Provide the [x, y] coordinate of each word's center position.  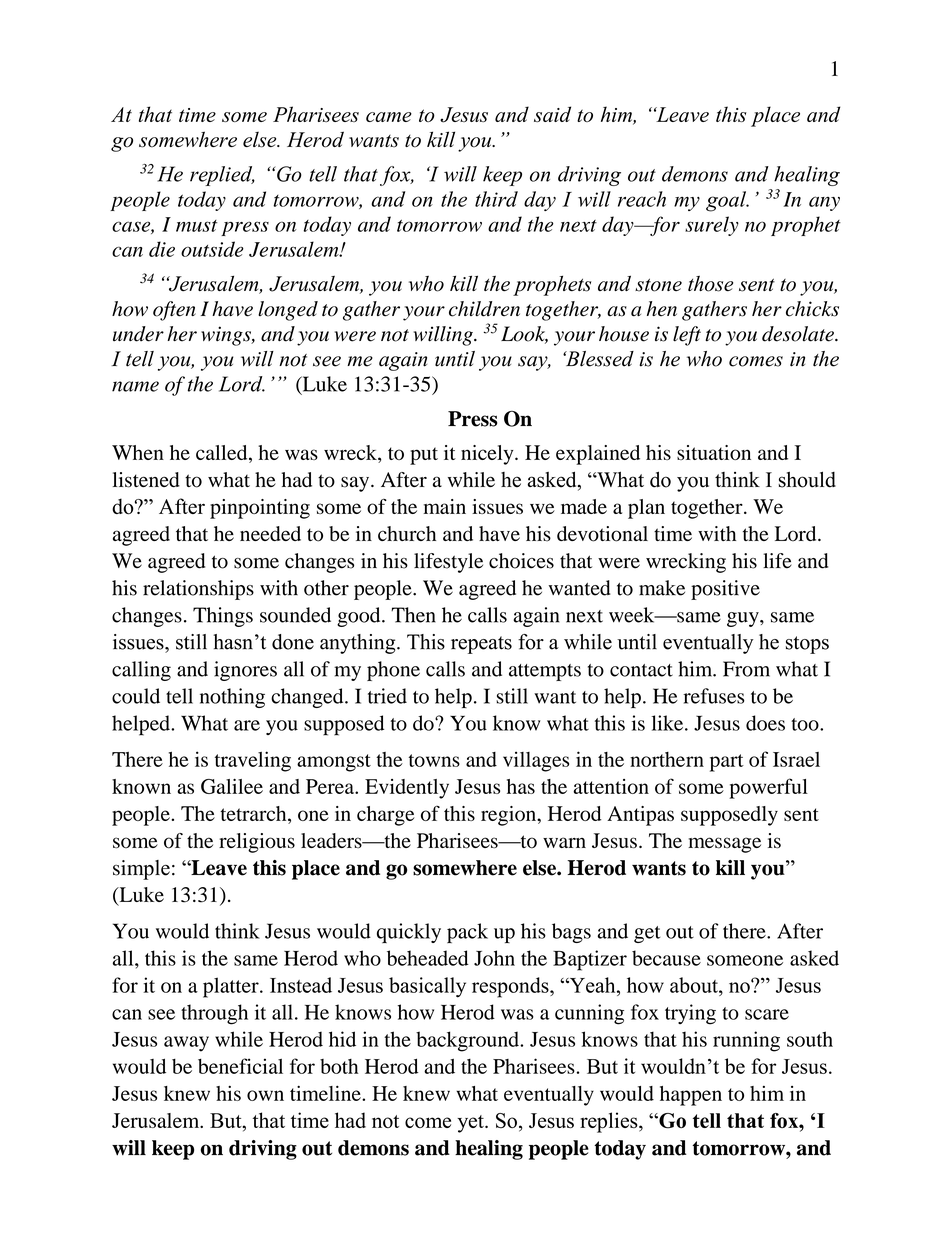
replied [222, 176]
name [135, 386]
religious [257, 843]
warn [564, 842]
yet [471, 1124]
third [496, 199]
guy [744, 619]
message [724, 845]
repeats [481, 645]
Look [524, 335]
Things [223, 617]
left [687, 336]
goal [727, 201]
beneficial [240, 1066]
